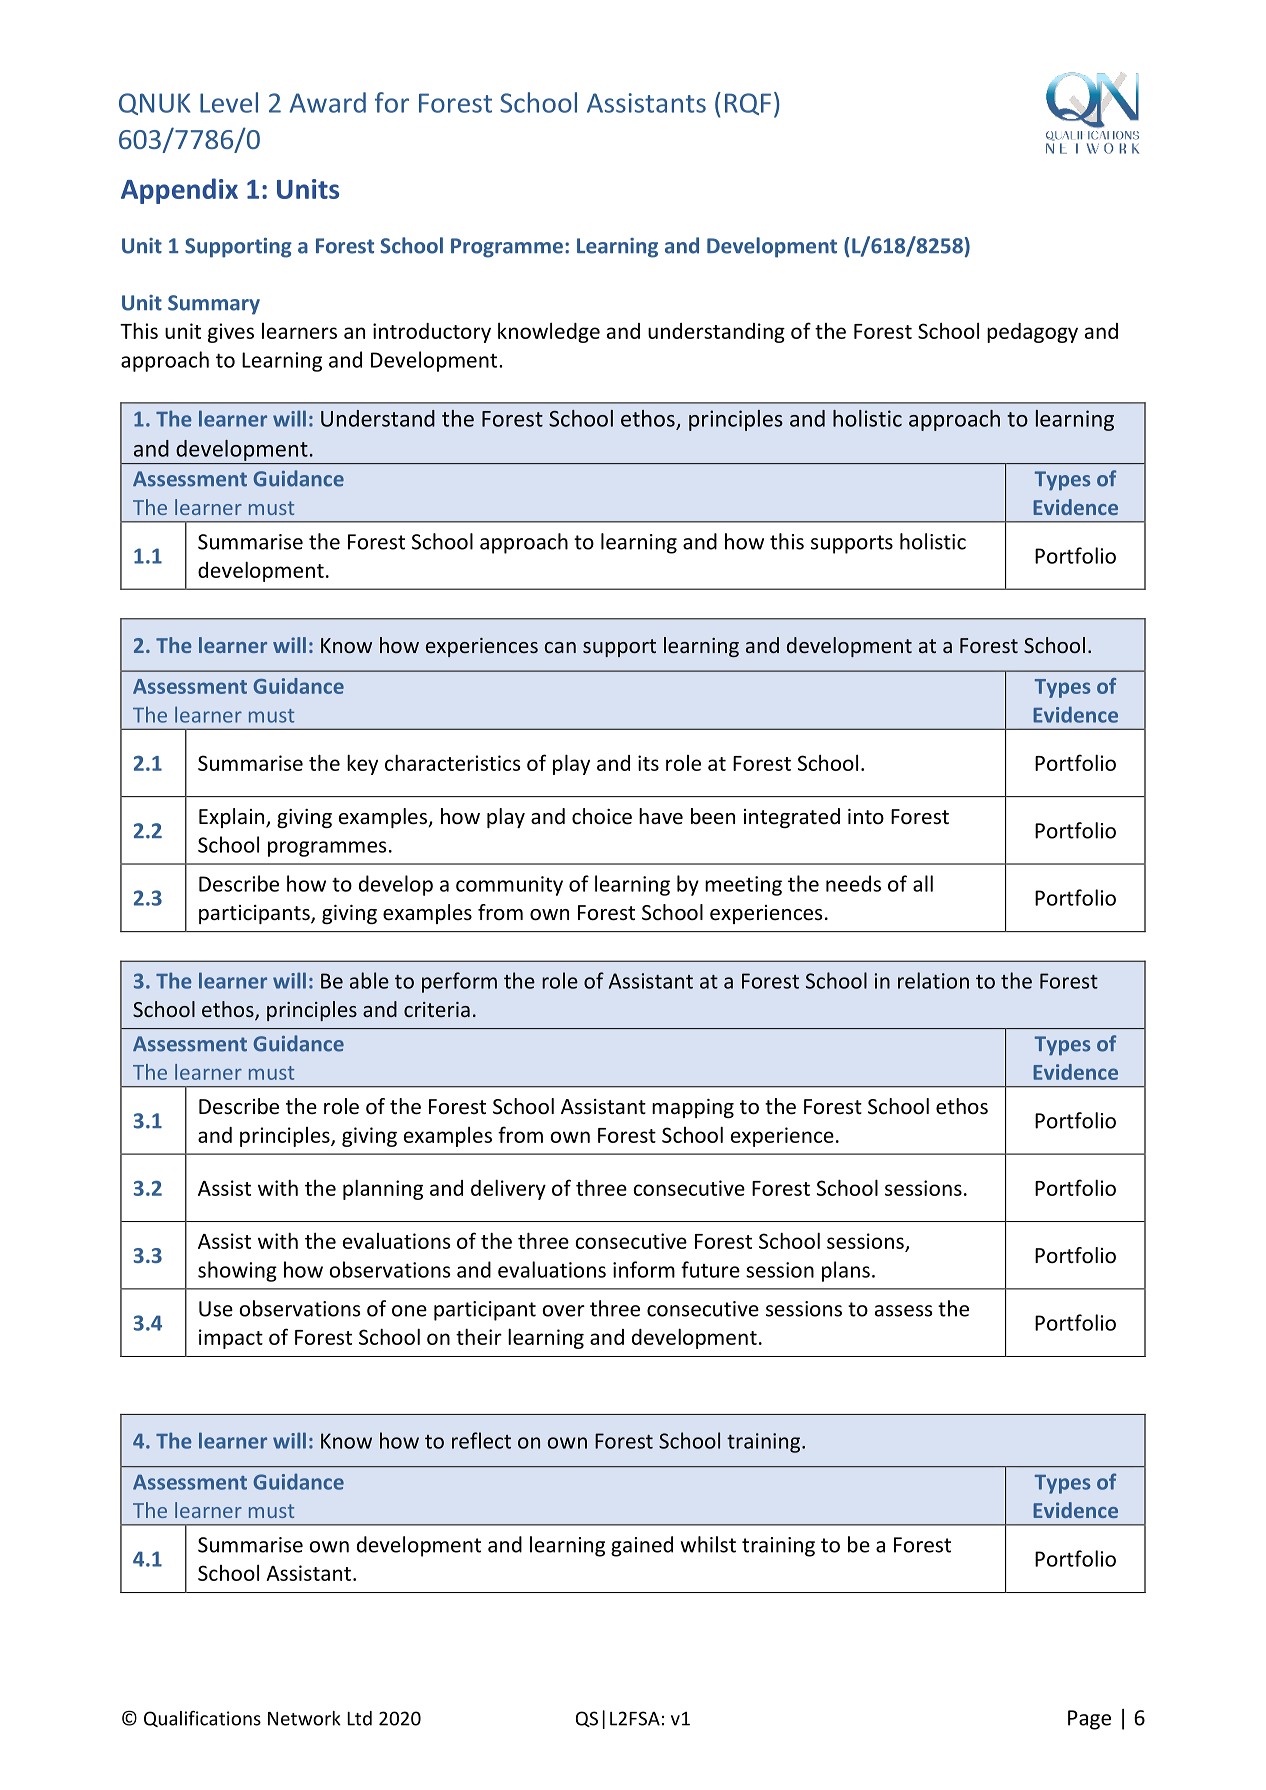  Describe the element at coordinates (231, 333) in the document. I see `gives` at that location.
